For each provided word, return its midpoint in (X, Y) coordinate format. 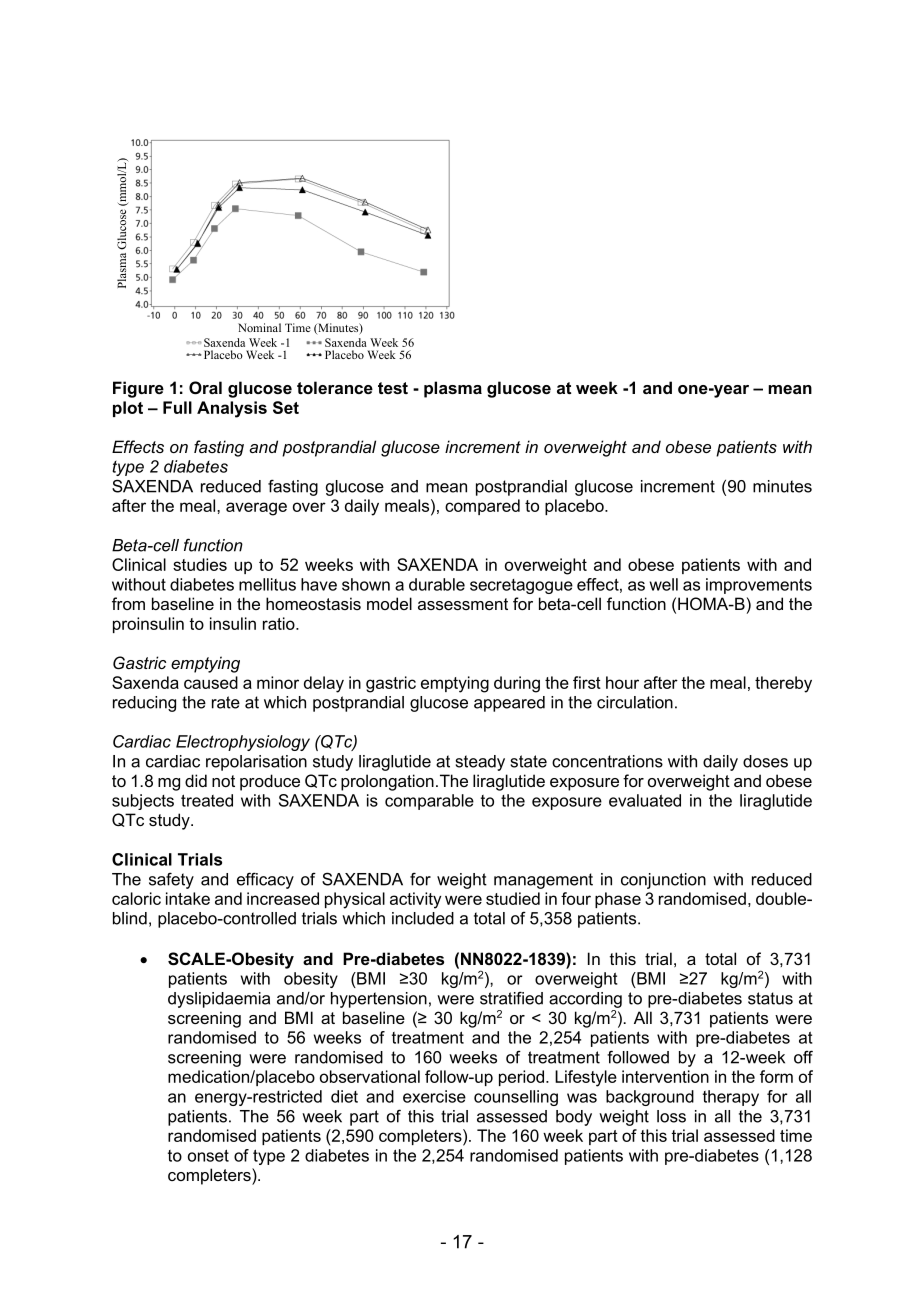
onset (208, 1155)
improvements (759, 586)
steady (480, 763)
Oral (205, 387)
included (423, 918)
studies (200, 564)
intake (188, 898)
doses (765, 761)
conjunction (663, 881)
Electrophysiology (243, 743)
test (393, 388)
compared (482, 507)
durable (437, 584)
